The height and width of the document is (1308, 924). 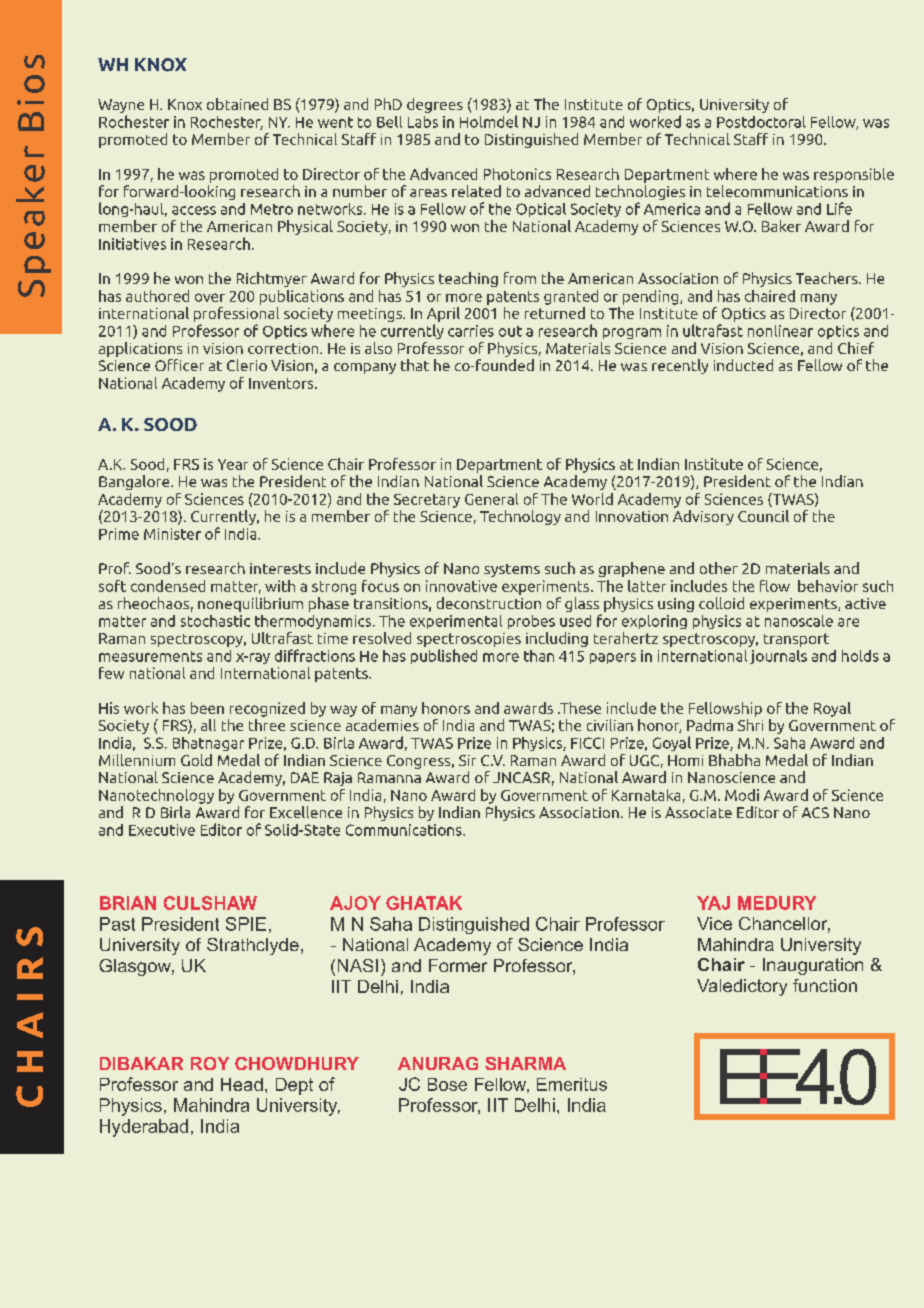 What do you see at coordinates (761, 122) in the document?
I see `Postdoctoral` at bounding box center [761, 122].
